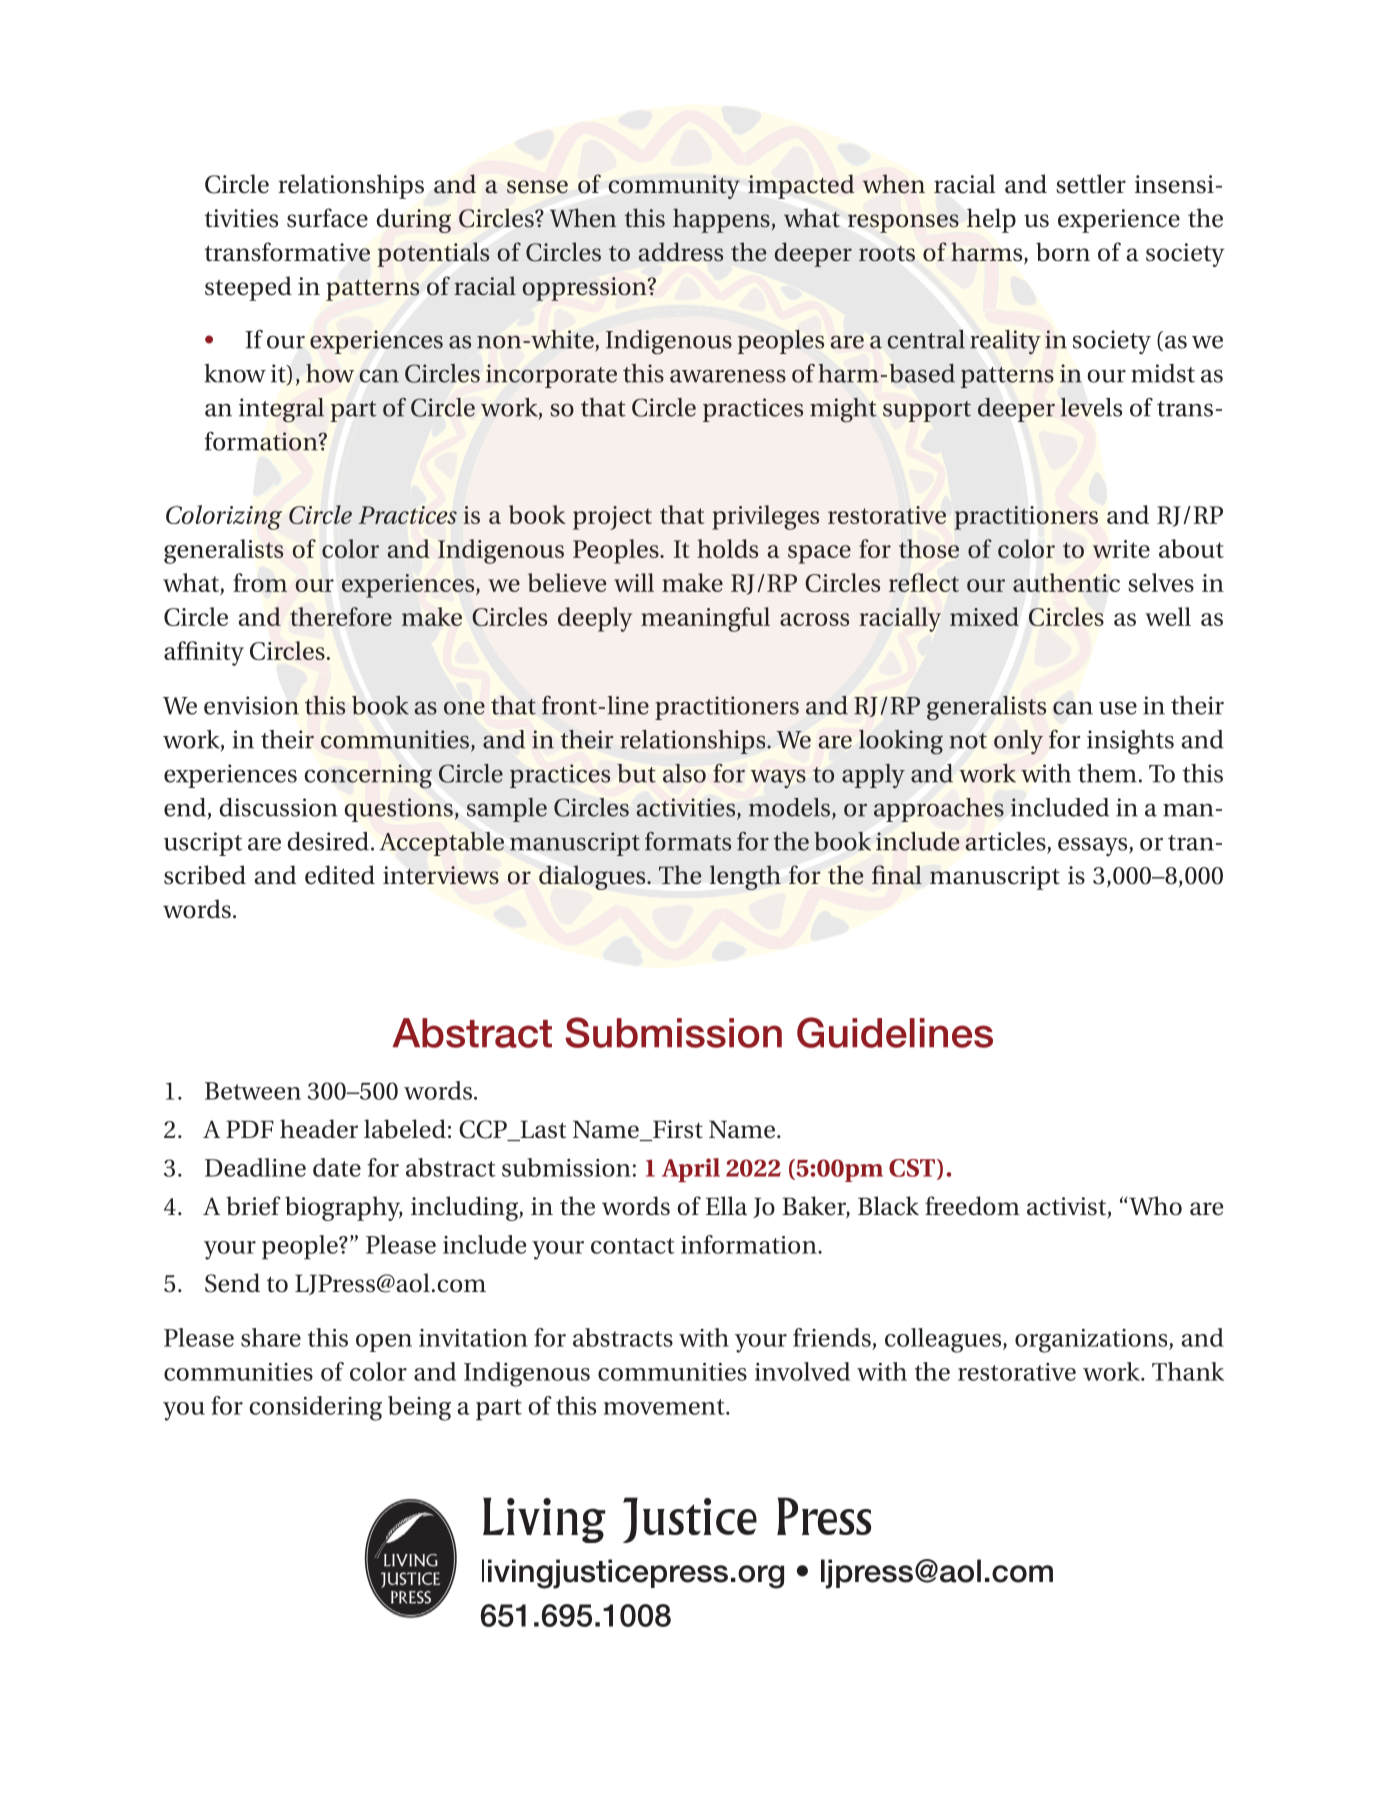 The image size is (1387, 1795). What do you see at coordinates (721, 220) in the page?
I see `happens` at bounding box center [721, 220].
